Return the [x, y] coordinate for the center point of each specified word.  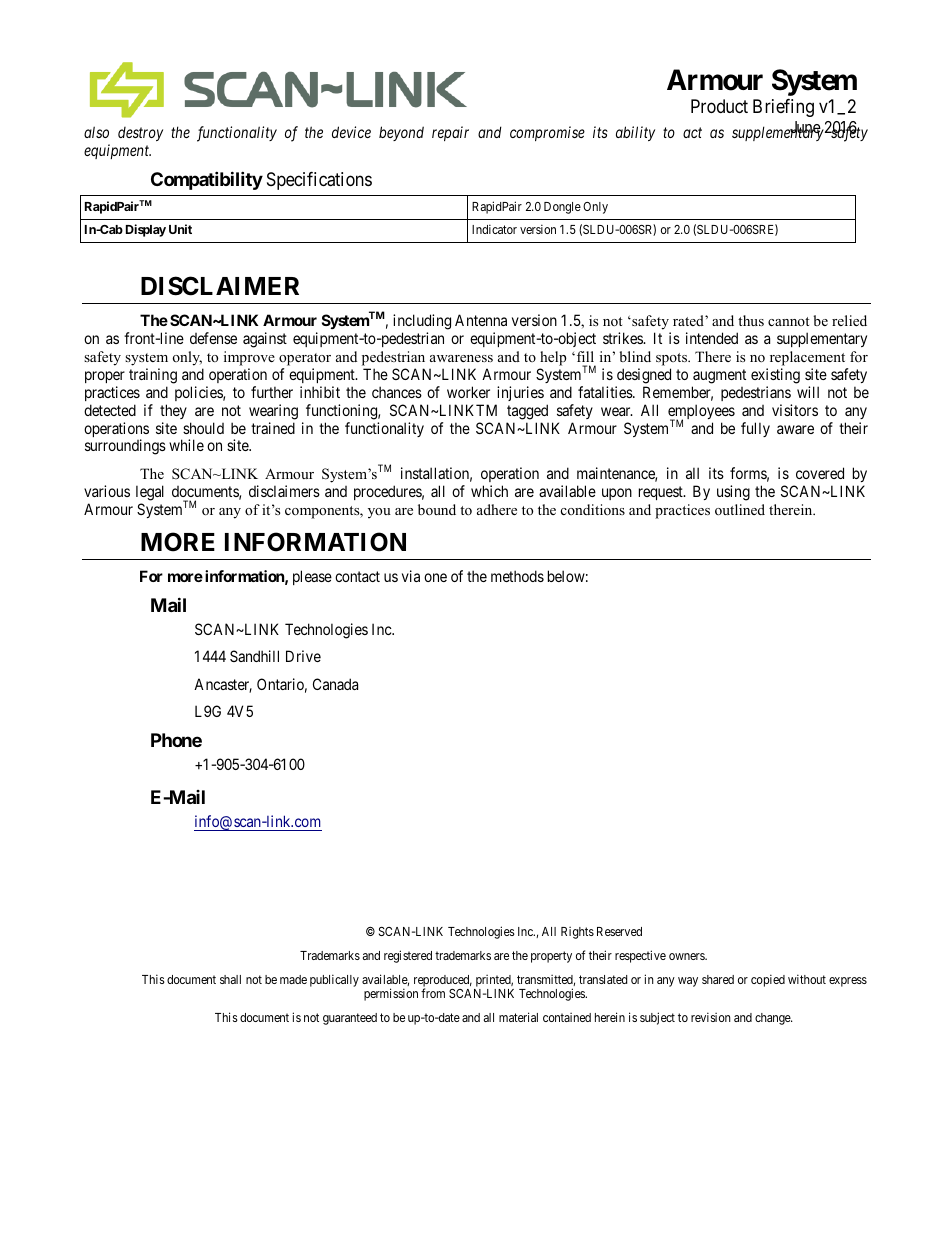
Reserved [619, 931]
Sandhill [254, 656]
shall [230, 979]
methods [517, 576]
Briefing [783, 108]
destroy [140, 134]
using [733, 493]
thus [751, 320]
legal [150, 493]
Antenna [481, 320]
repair [450, 133]
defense [213, 338]
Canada [335, 684]
